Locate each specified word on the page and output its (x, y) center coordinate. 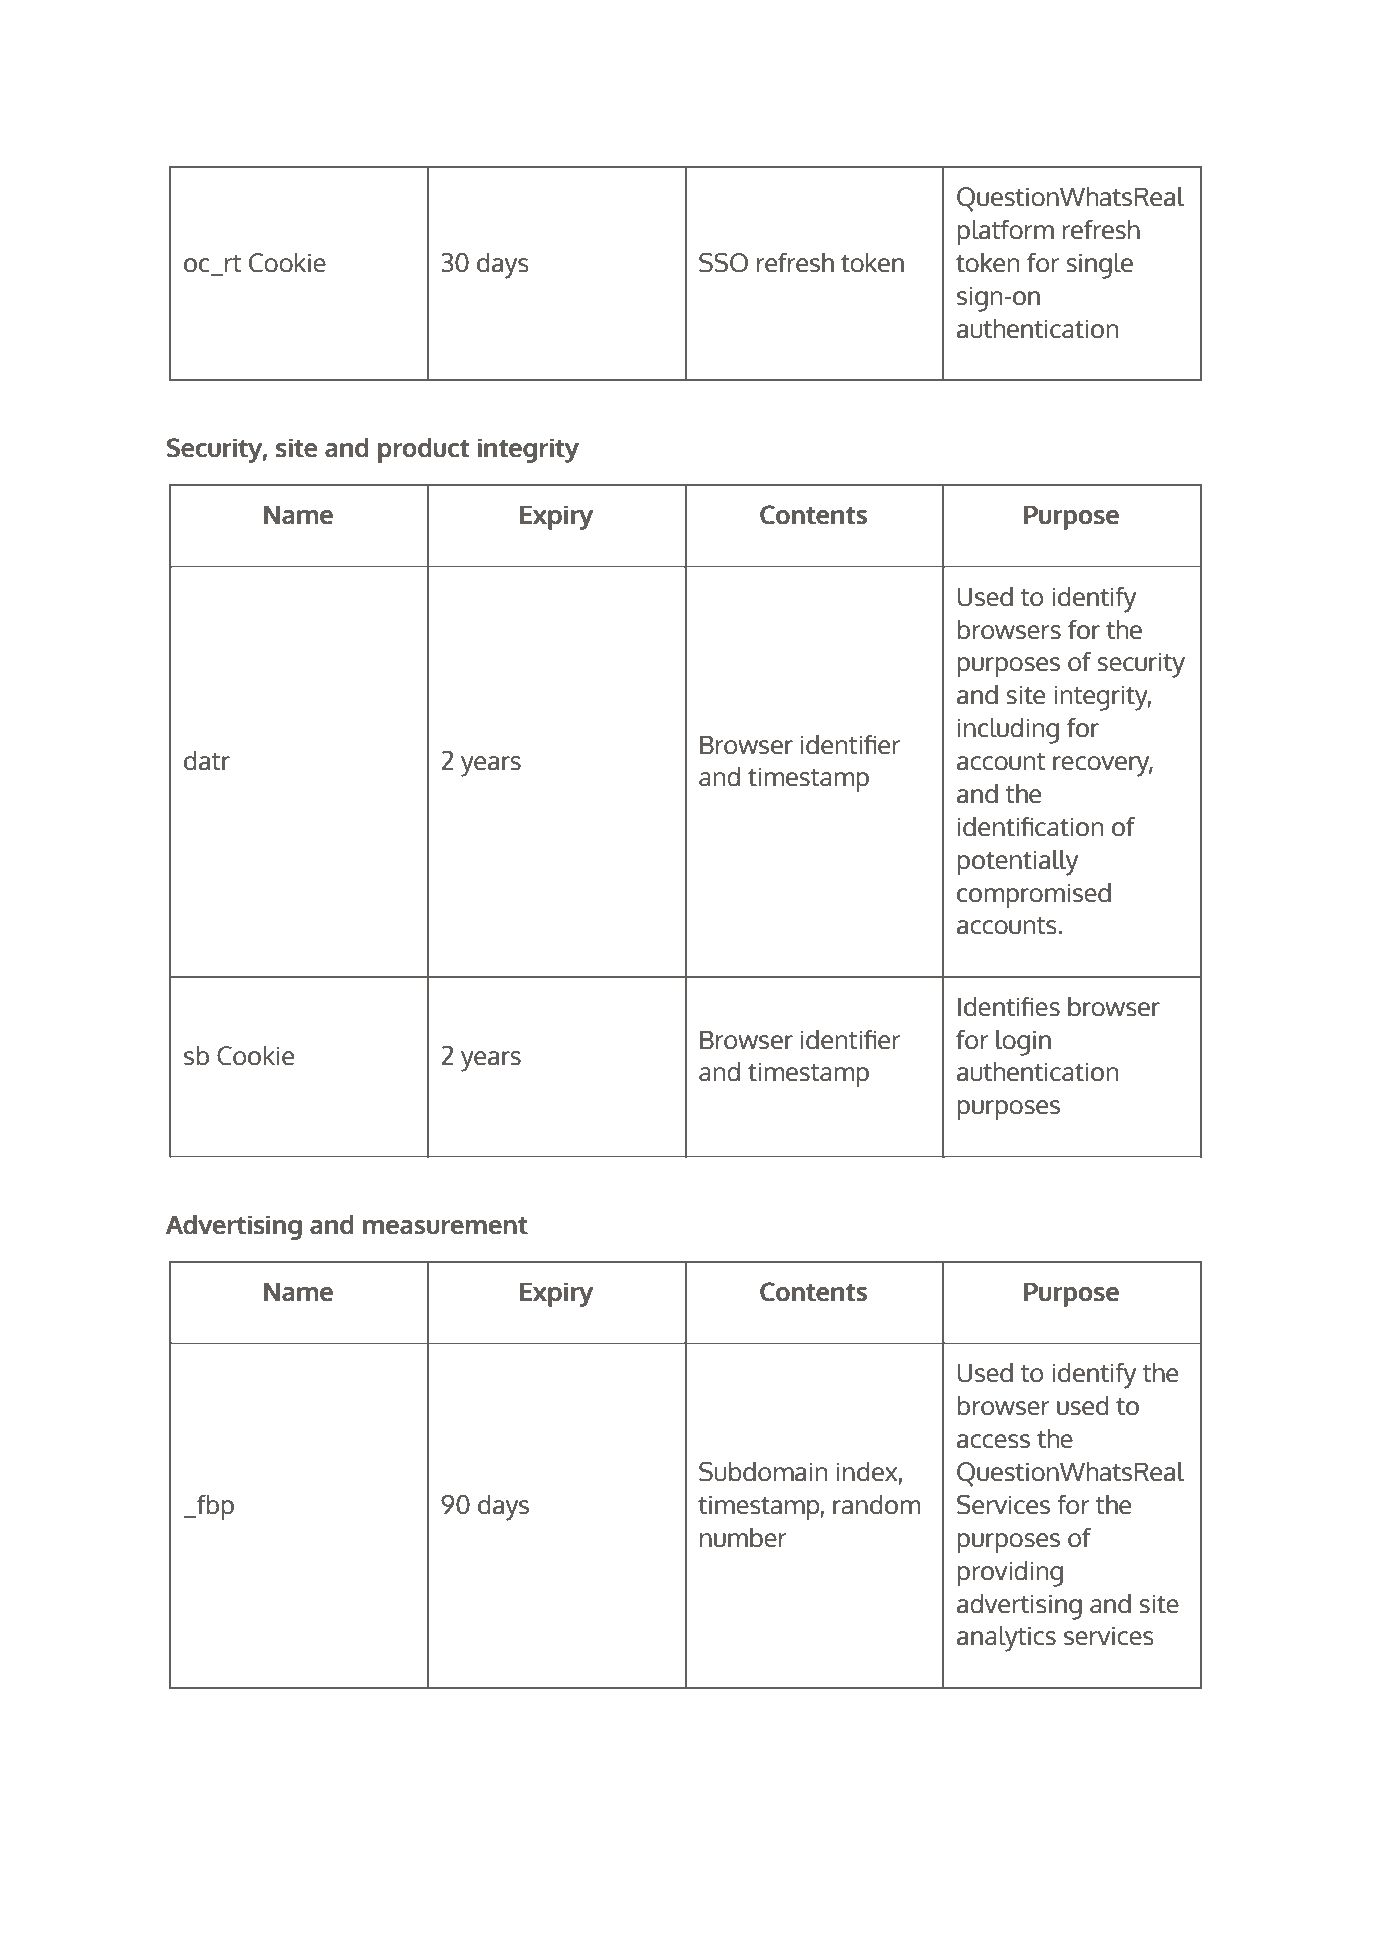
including (1008, 731)
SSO (723, 263)
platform (1005, 232)
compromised (1034, 895)
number (743, 1538)
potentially (1017, 863)
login (1023, 1043)
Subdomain (763, 1472)
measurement (445, 1225)
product (423, 450)
